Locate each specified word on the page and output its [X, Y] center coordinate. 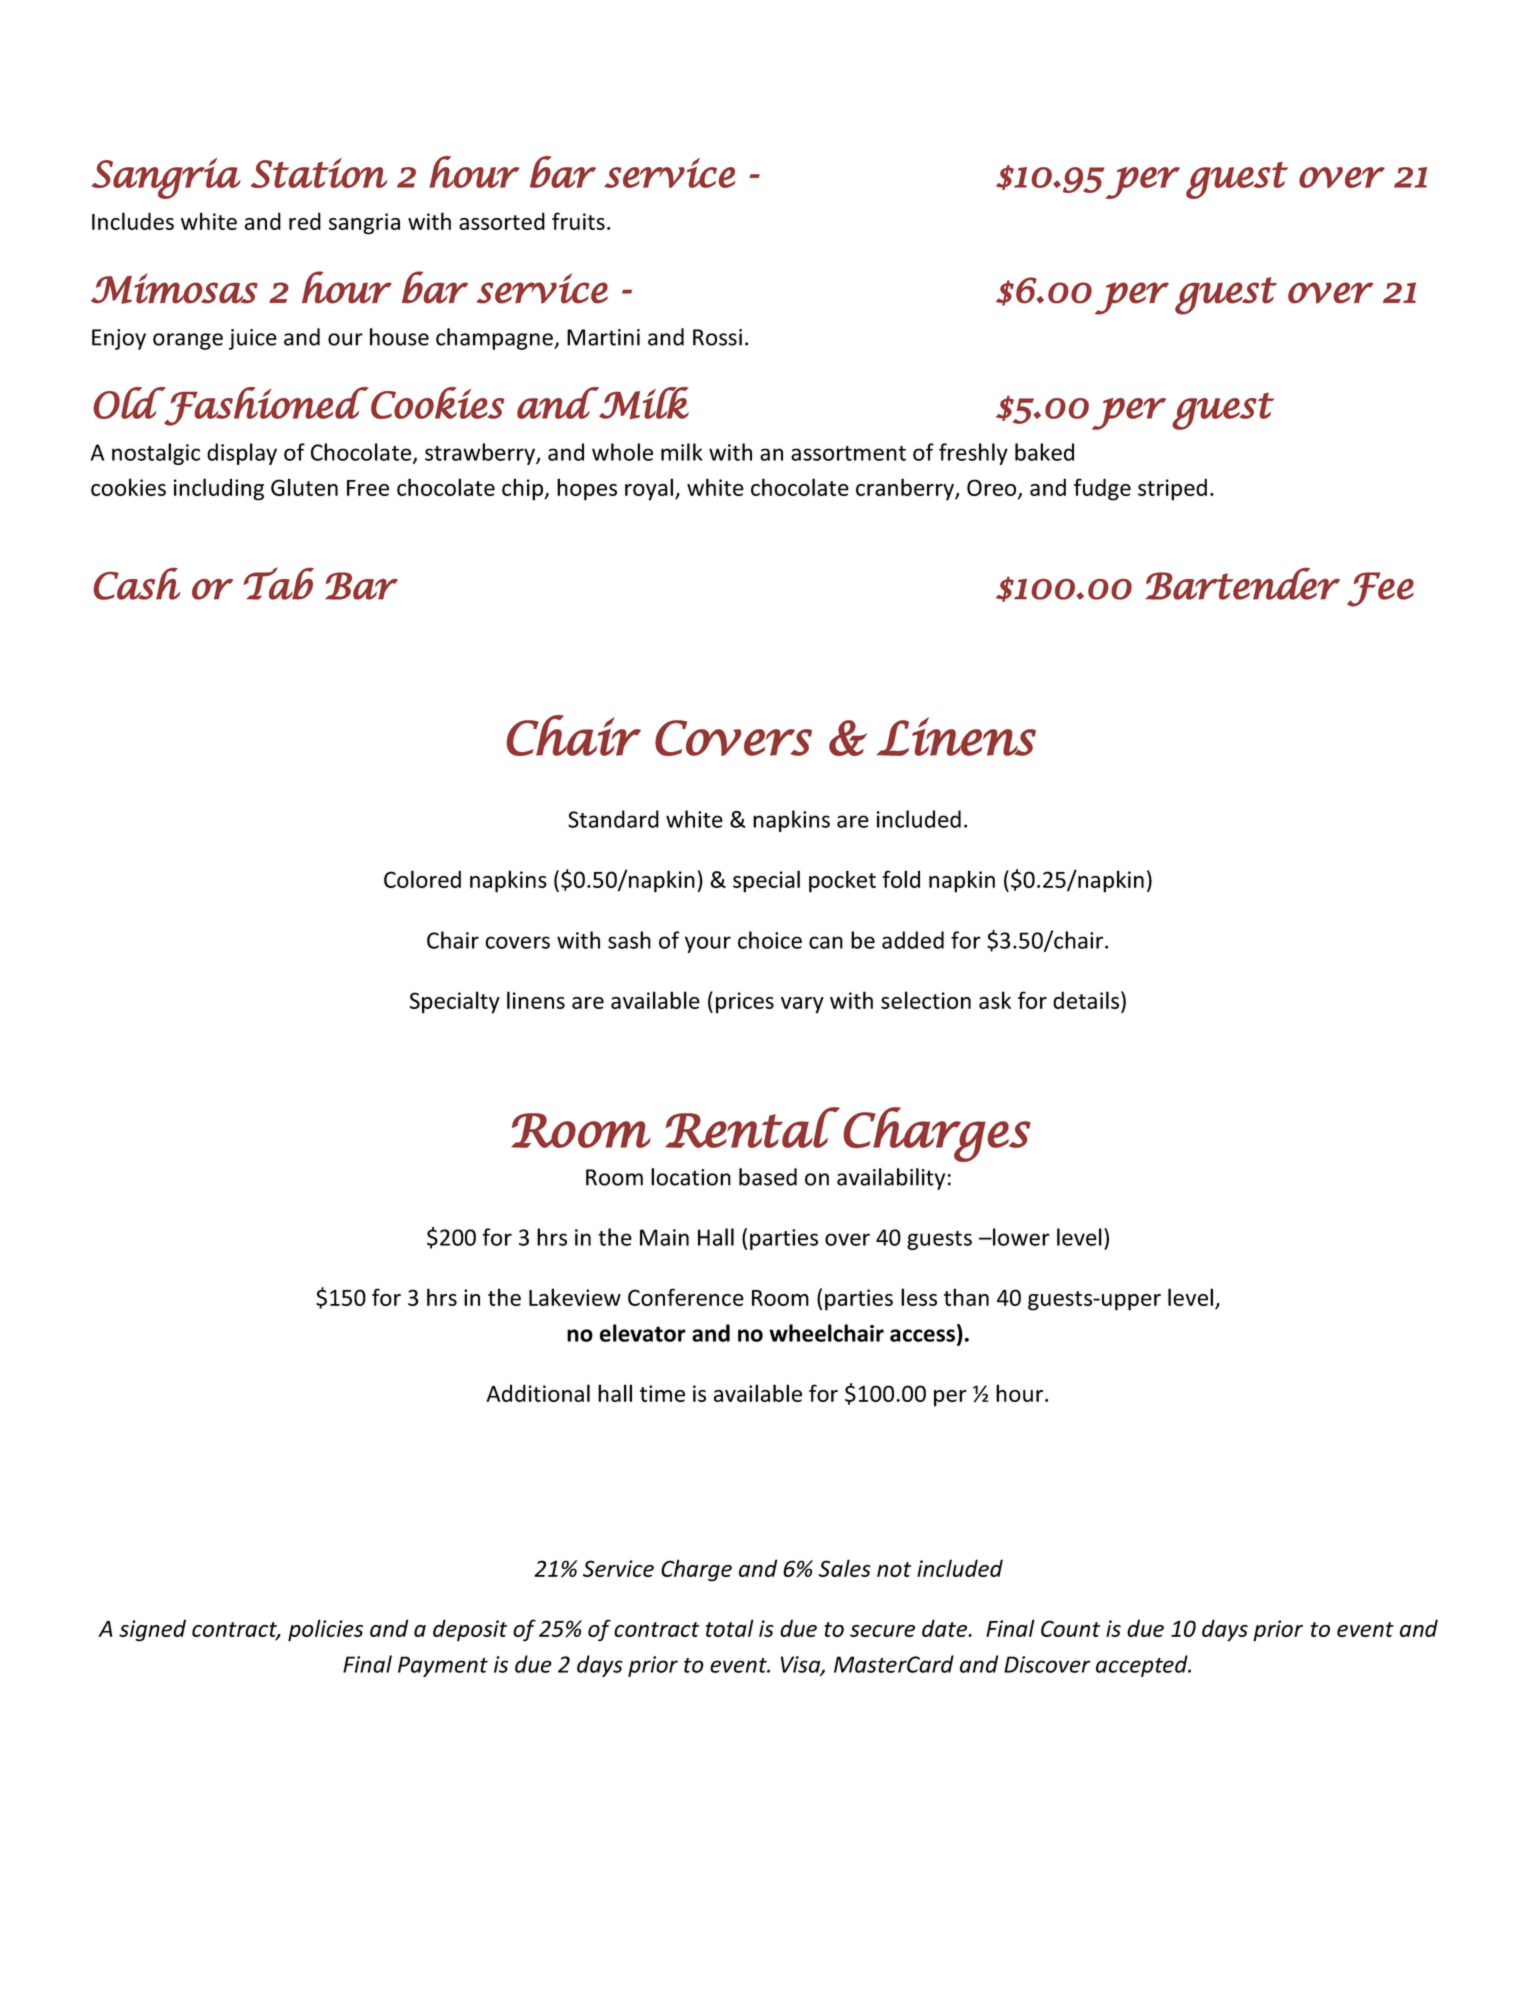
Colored [422, 879]
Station [319, 173]
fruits [578, 221]
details [1087, 1000]
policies [325, 1630]
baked [1044, 452]
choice [770, 940]
